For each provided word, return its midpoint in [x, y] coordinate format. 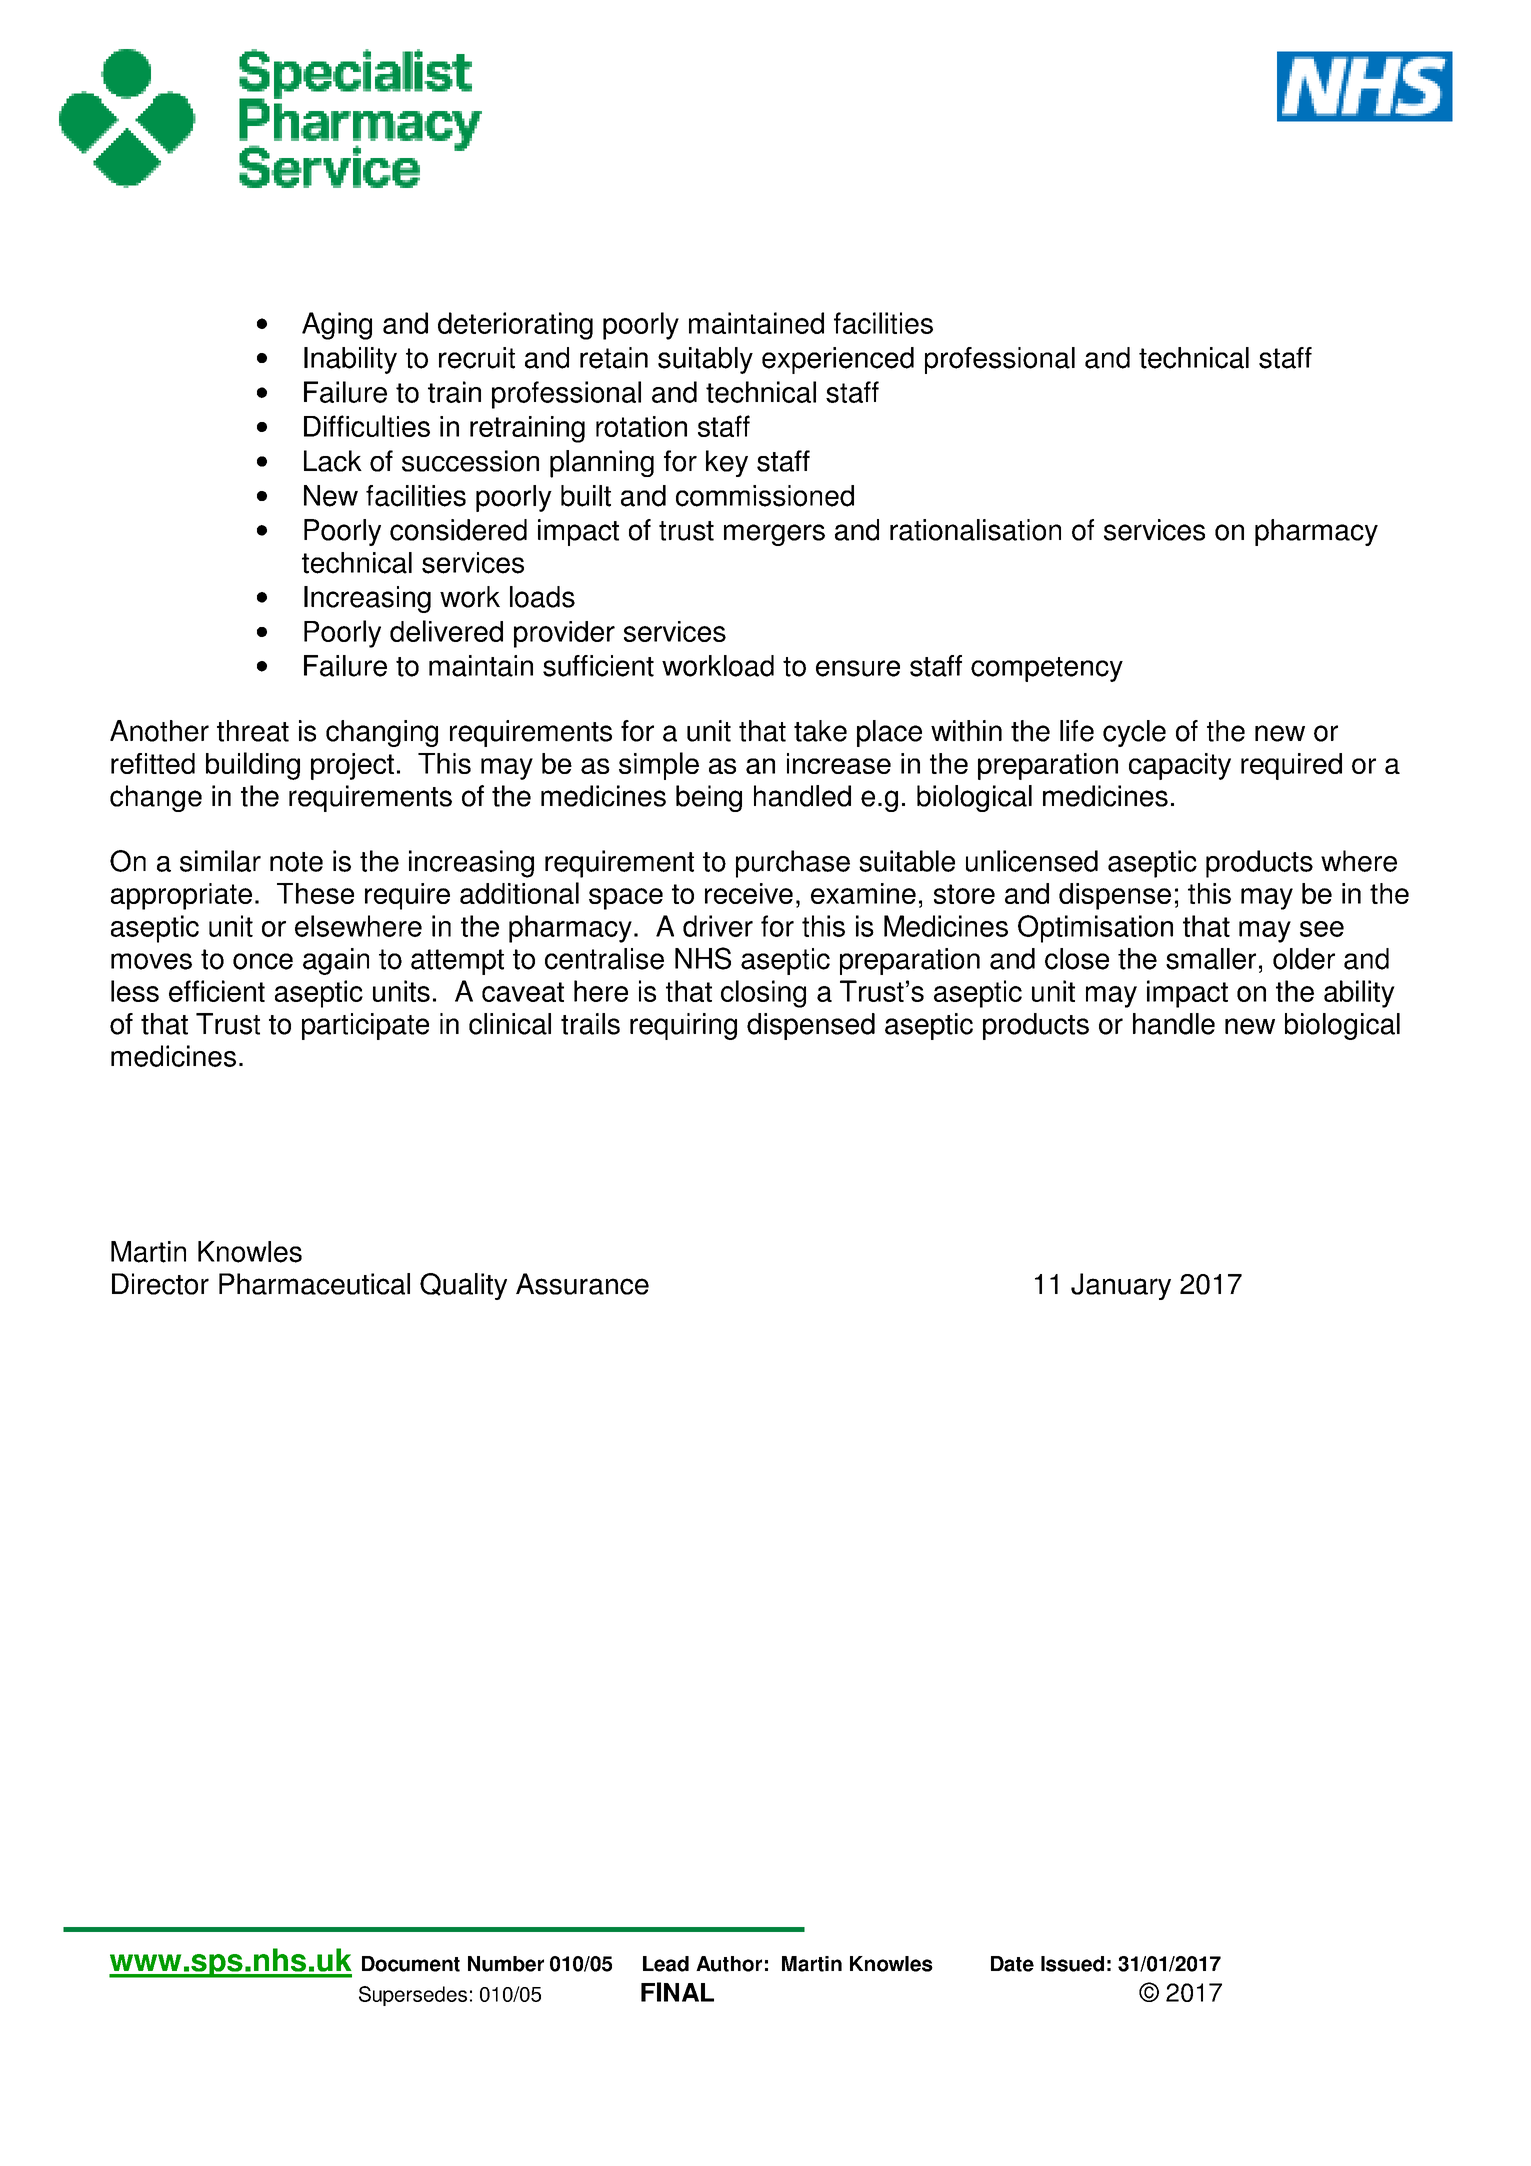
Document [411, 1964]
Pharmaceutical [314, 1284]
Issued [1072, 1964]
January [1121, 1286]
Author [729, 1964]
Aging [337, 326]
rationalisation [975, 530]
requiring [683, 1026]
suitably [705, 360]
